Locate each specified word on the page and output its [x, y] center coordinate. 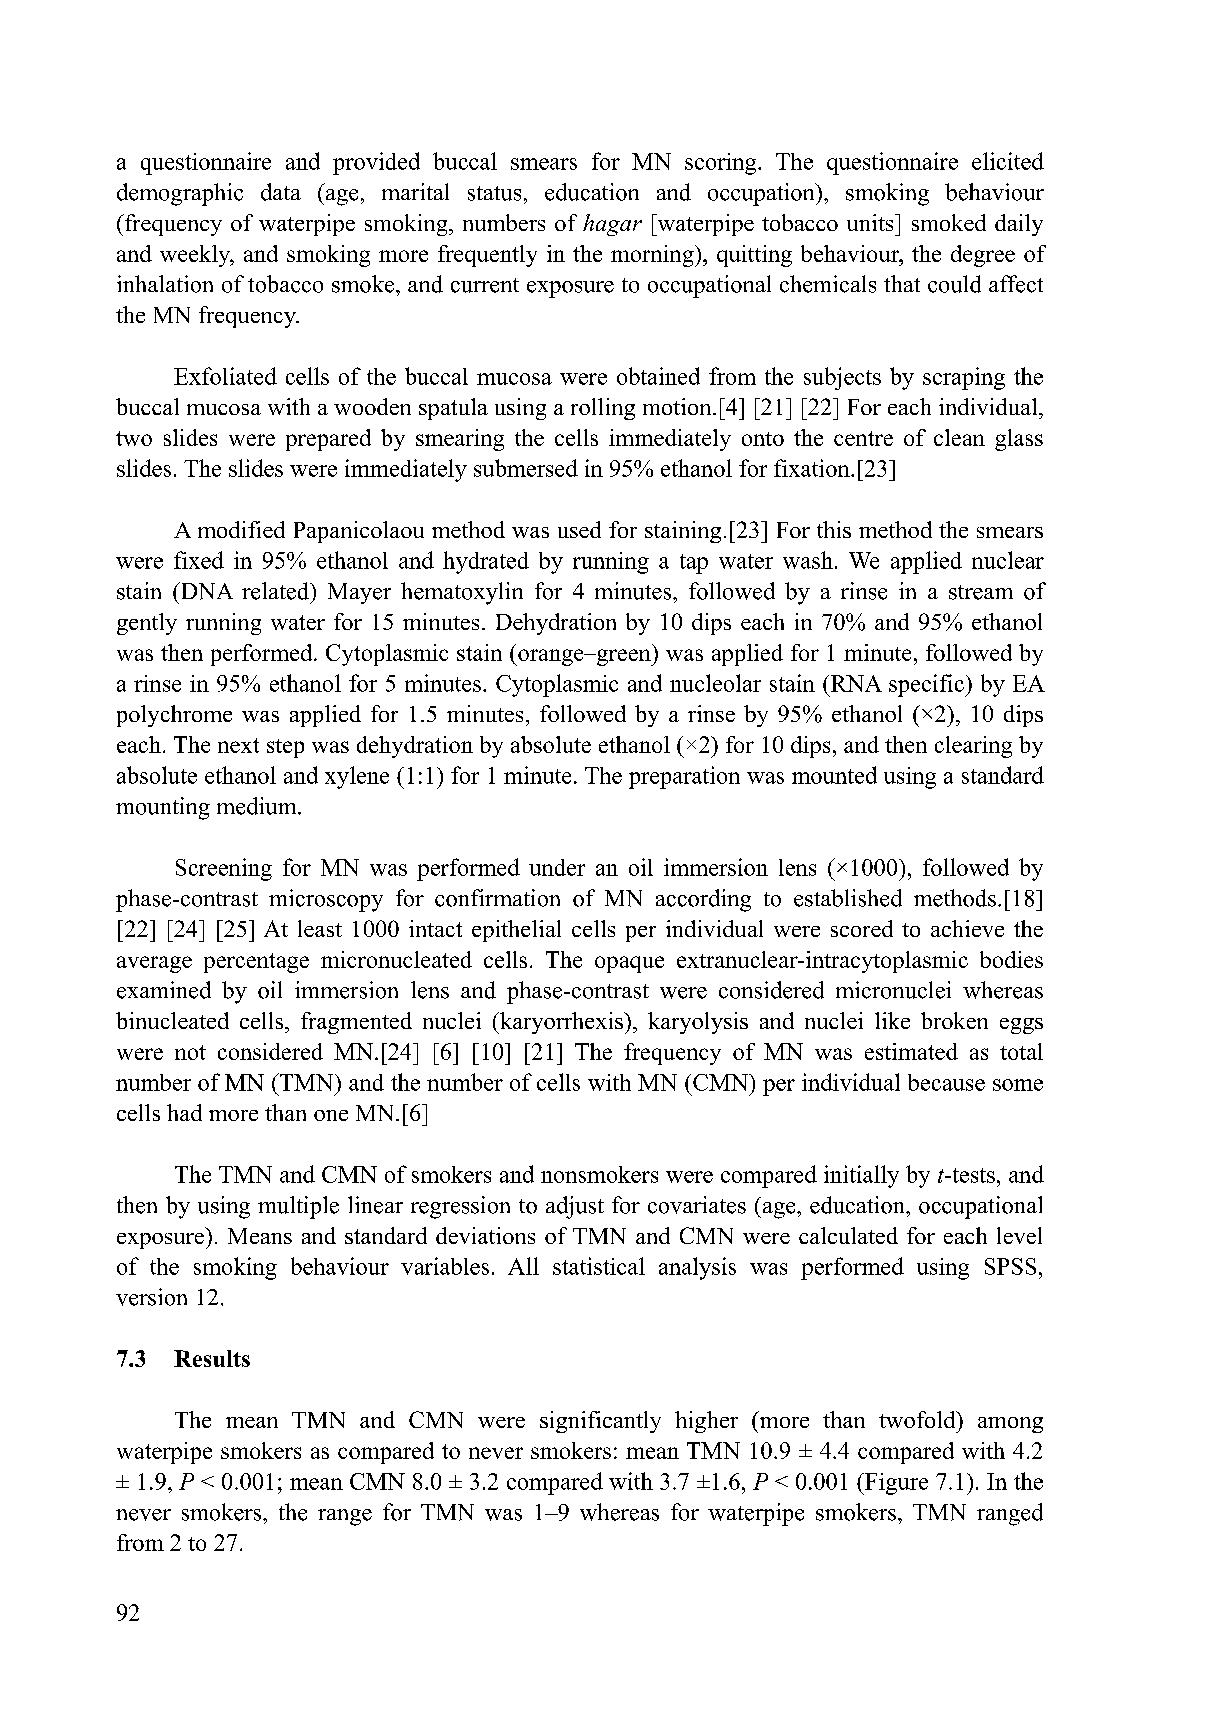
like [892, 1020]
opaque [629, 964]
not [190, 1052]
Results [212, 1358]
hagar [612, 225]
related [277, 591]
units [871, 222]
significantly [600, 1422]
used [579, 529]
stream [981, 592]
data [281, 192]
